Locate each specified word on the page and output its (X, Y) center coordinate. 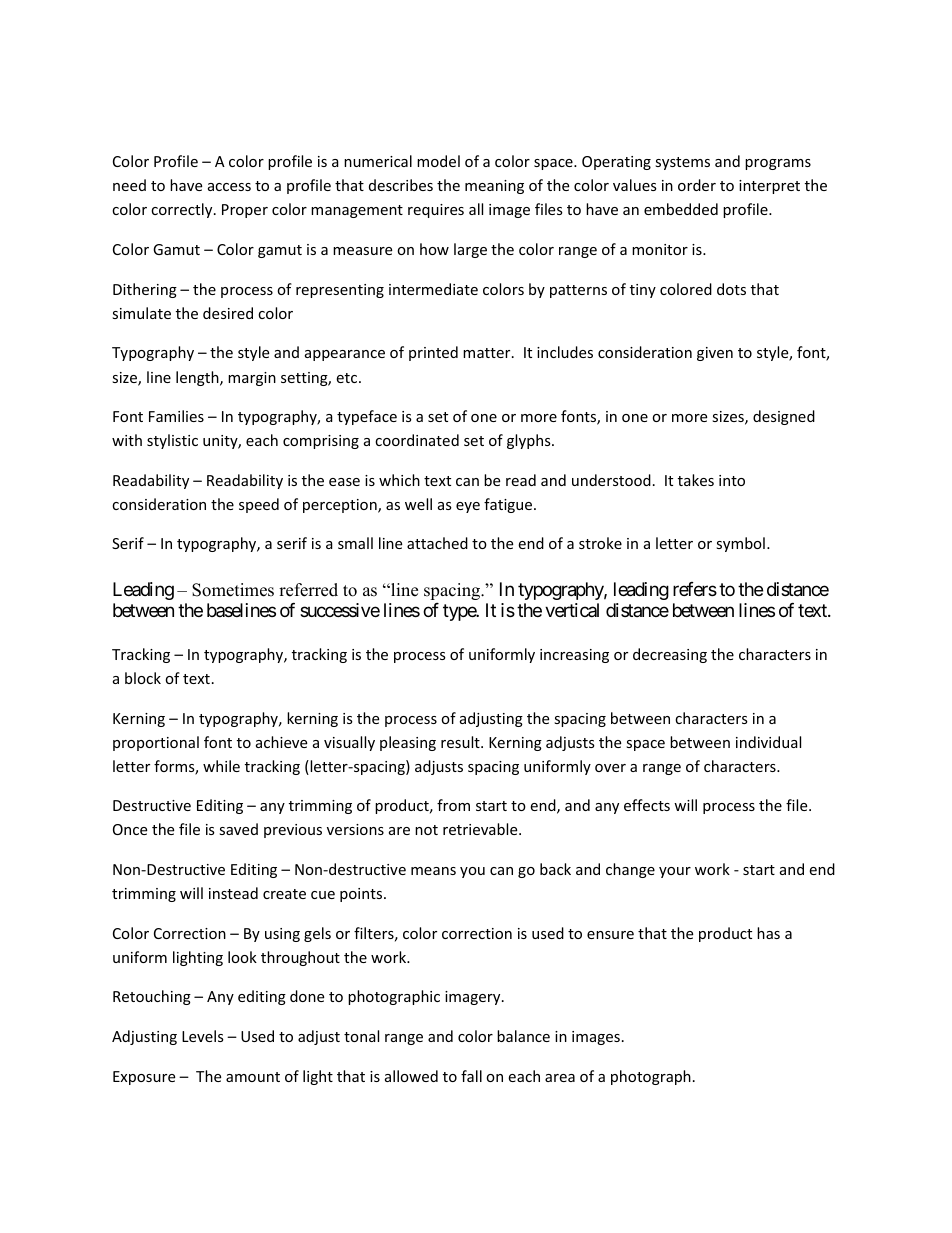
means (433, 871)
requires (436, 211)
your (675, 872)
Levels (203, 1036)
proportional (156, 743)
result (461, 742)
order (697, 185)
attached (437, 543)
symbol (740, 544)
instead (233, 893)
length (198, 378)
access (229, 187)
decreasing (670, 655)
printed (433, 353)
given (715, 354)
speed (259, 505)
